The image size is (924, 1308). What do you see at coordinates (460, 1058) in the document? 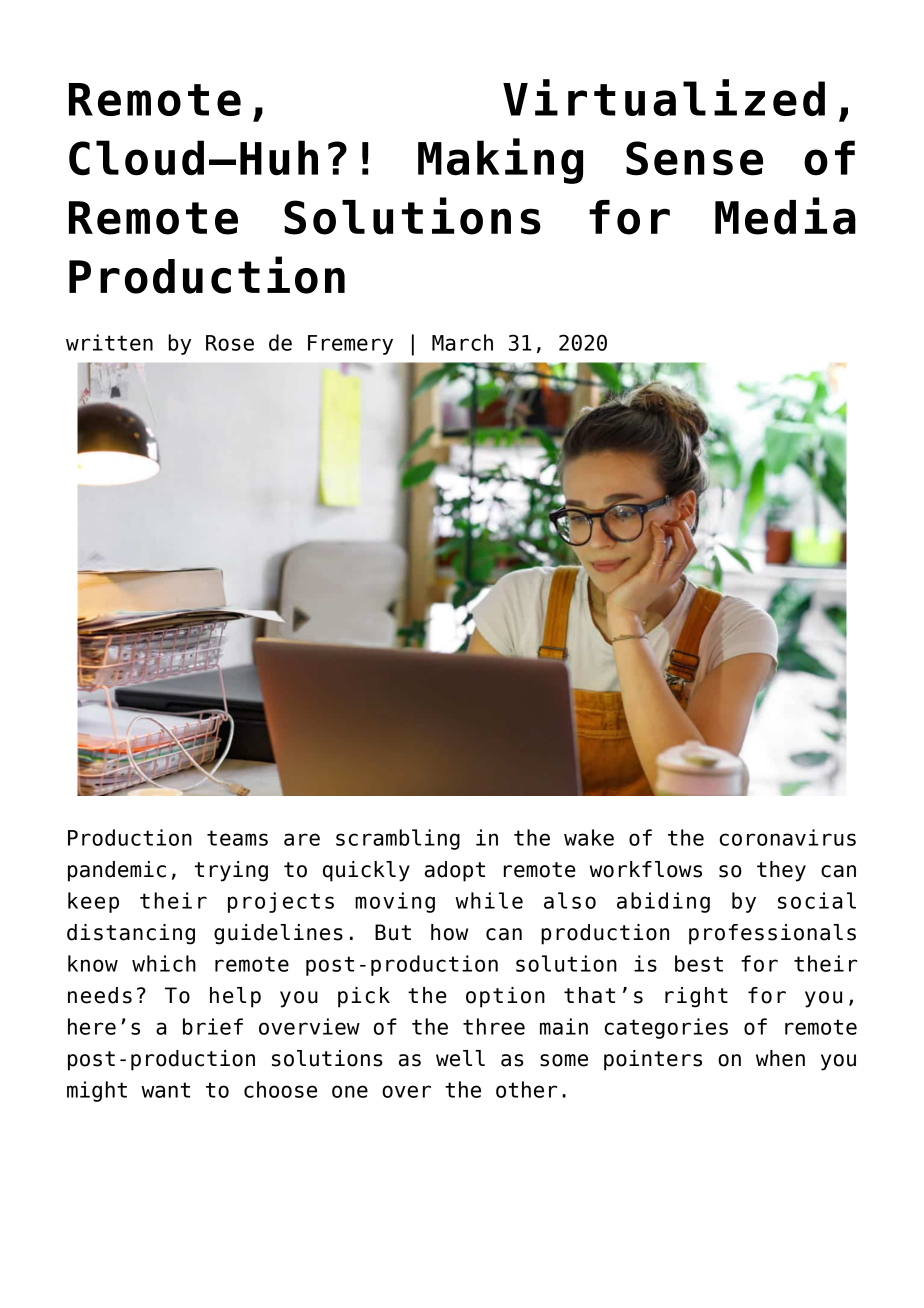
I see `well` at bounding box center [460, 1058].
